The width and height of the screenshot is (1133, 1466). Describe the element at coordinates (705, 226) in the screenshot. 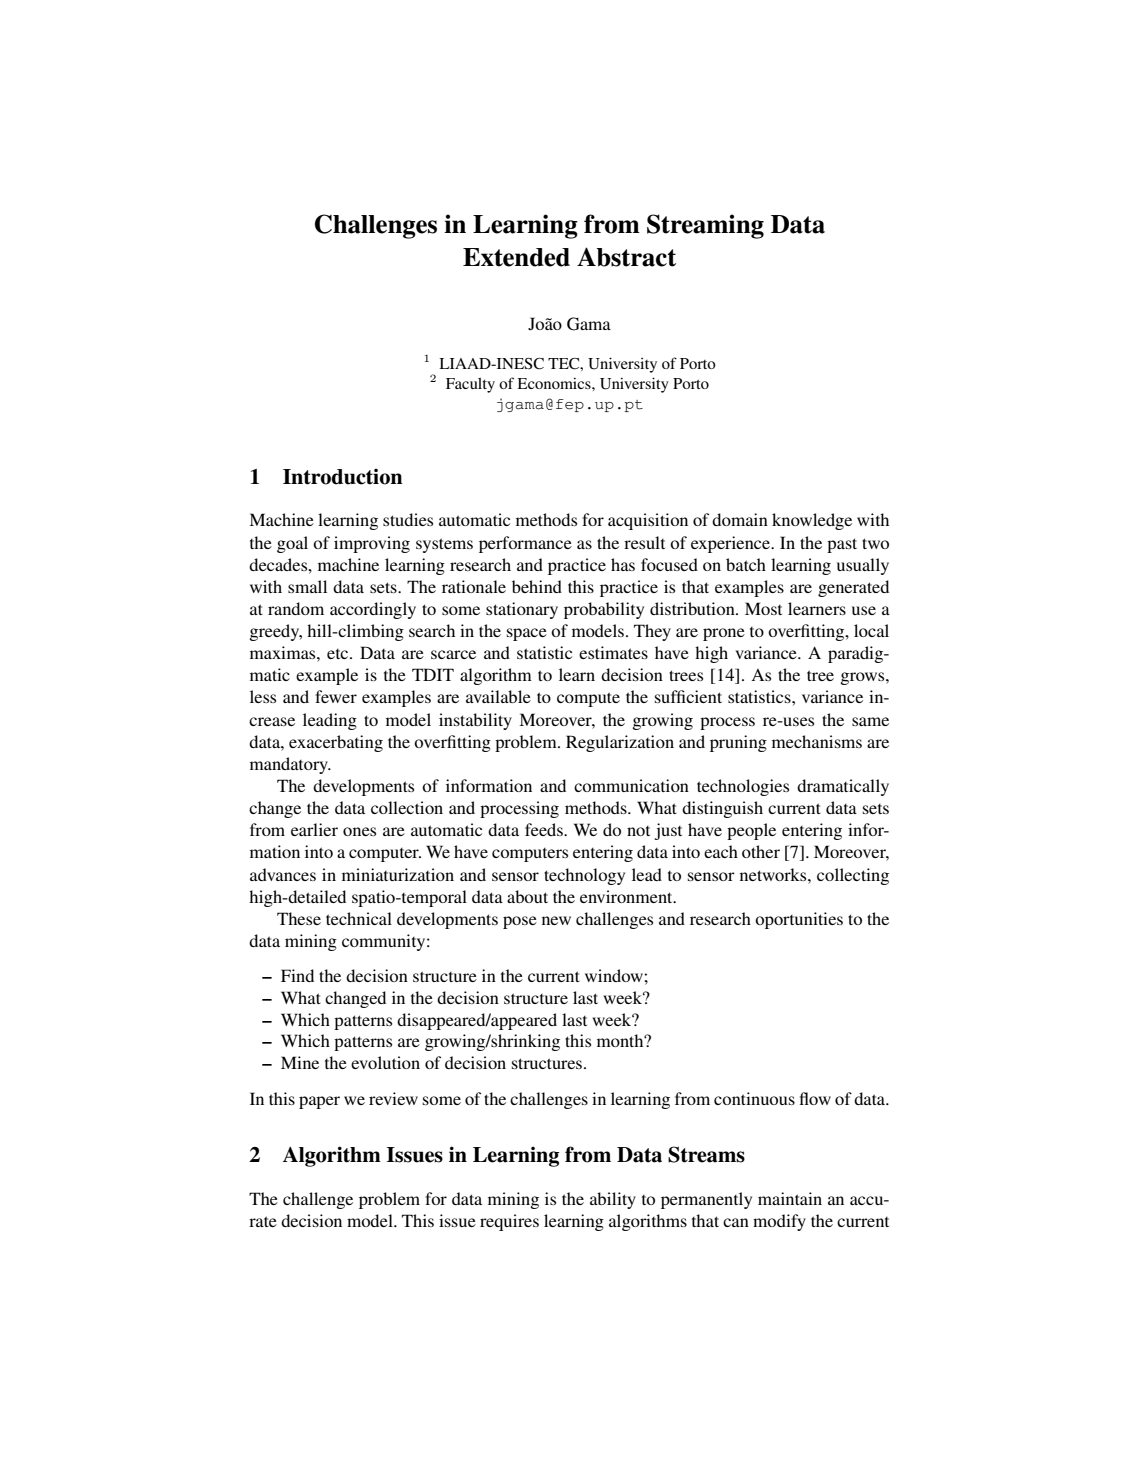

I see `Streaming` at that location.
